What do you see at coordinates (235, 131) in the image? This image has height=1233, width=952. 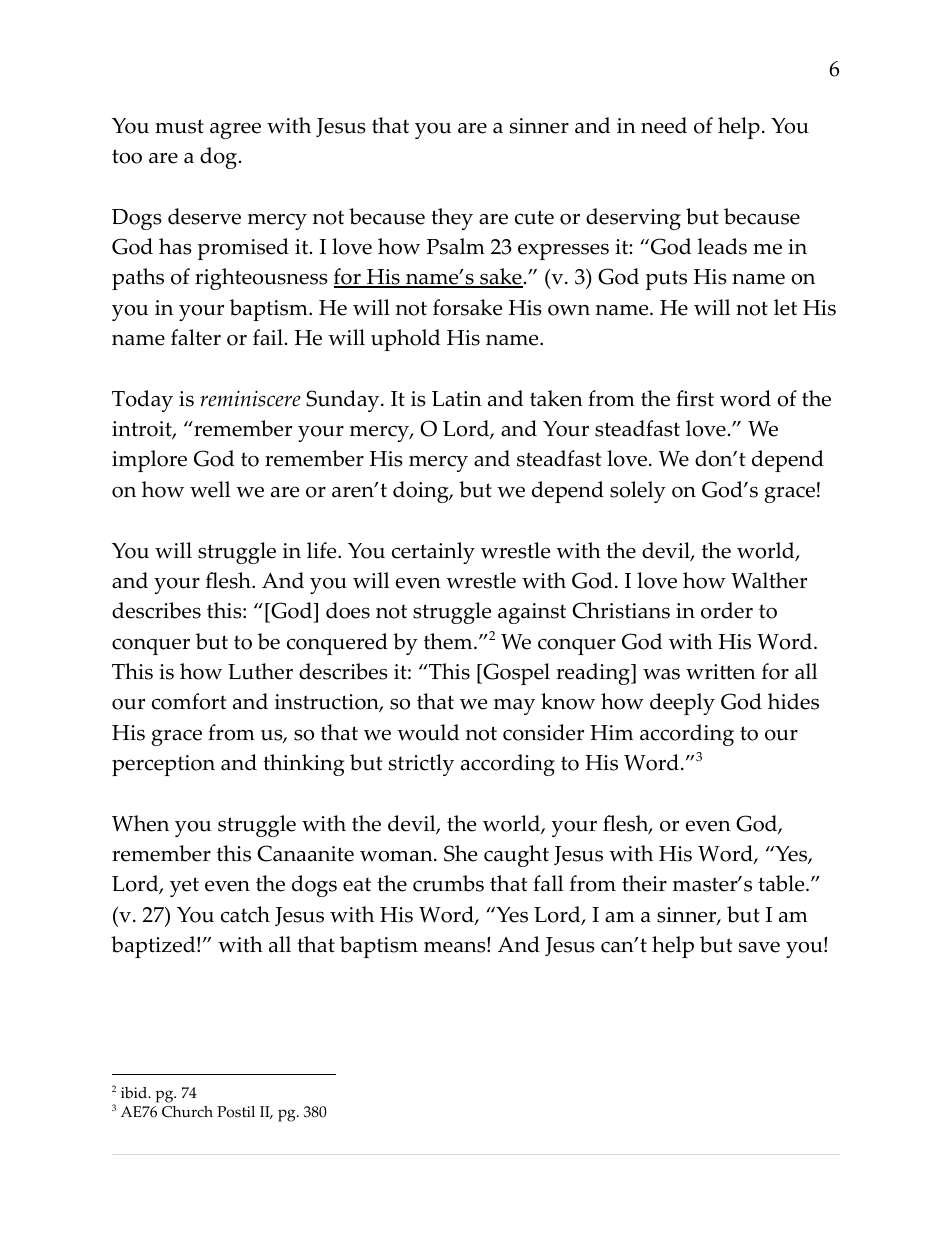 I see `agree` at bounding box center [235, 131].
